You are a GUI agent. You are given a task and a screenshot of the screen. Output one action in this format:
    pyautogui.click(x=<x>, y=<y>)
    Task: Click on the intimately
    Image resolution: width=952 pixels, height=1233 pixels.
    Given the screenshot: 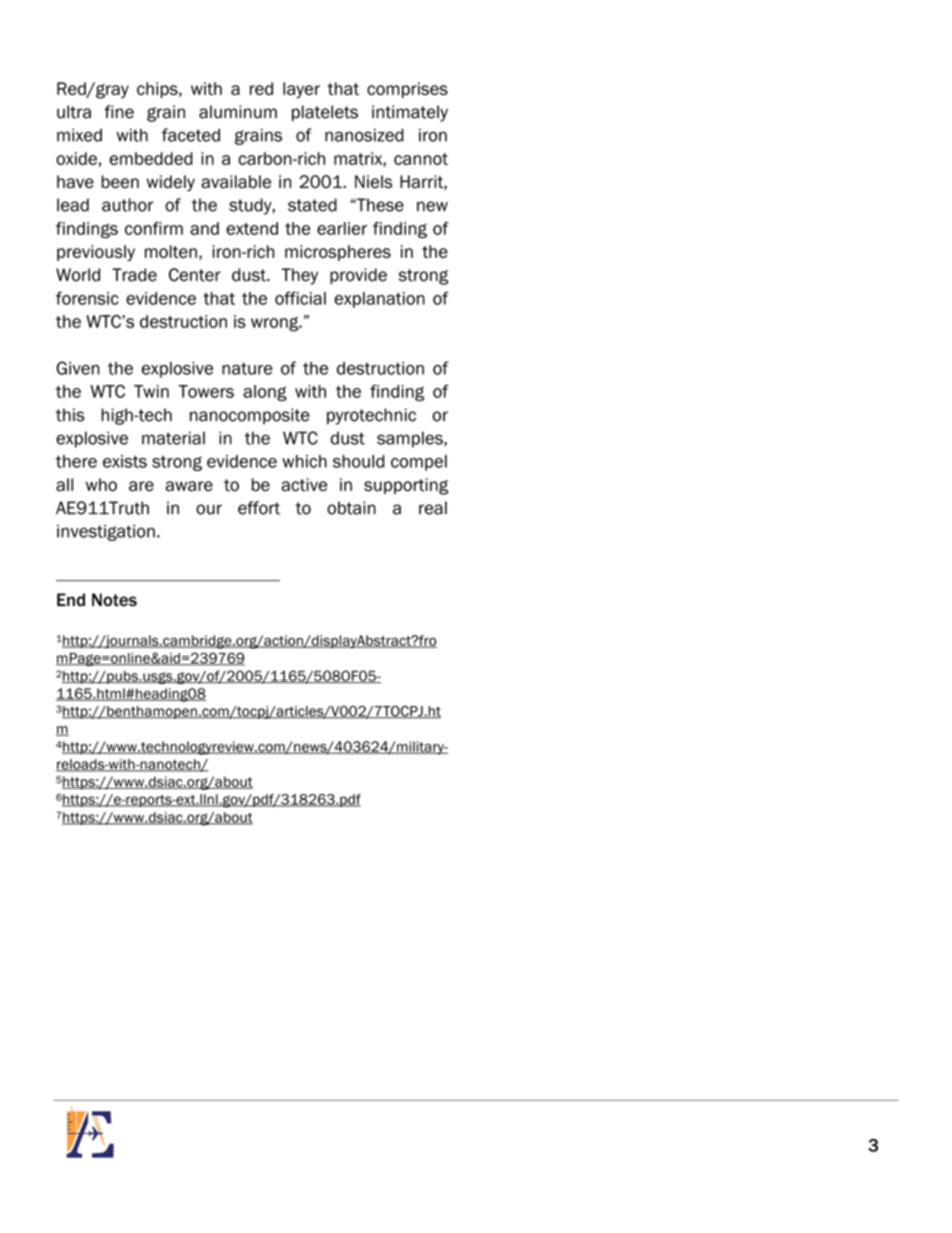 What is the action you would take?
    pyautogui.click(x=410, y=113)
